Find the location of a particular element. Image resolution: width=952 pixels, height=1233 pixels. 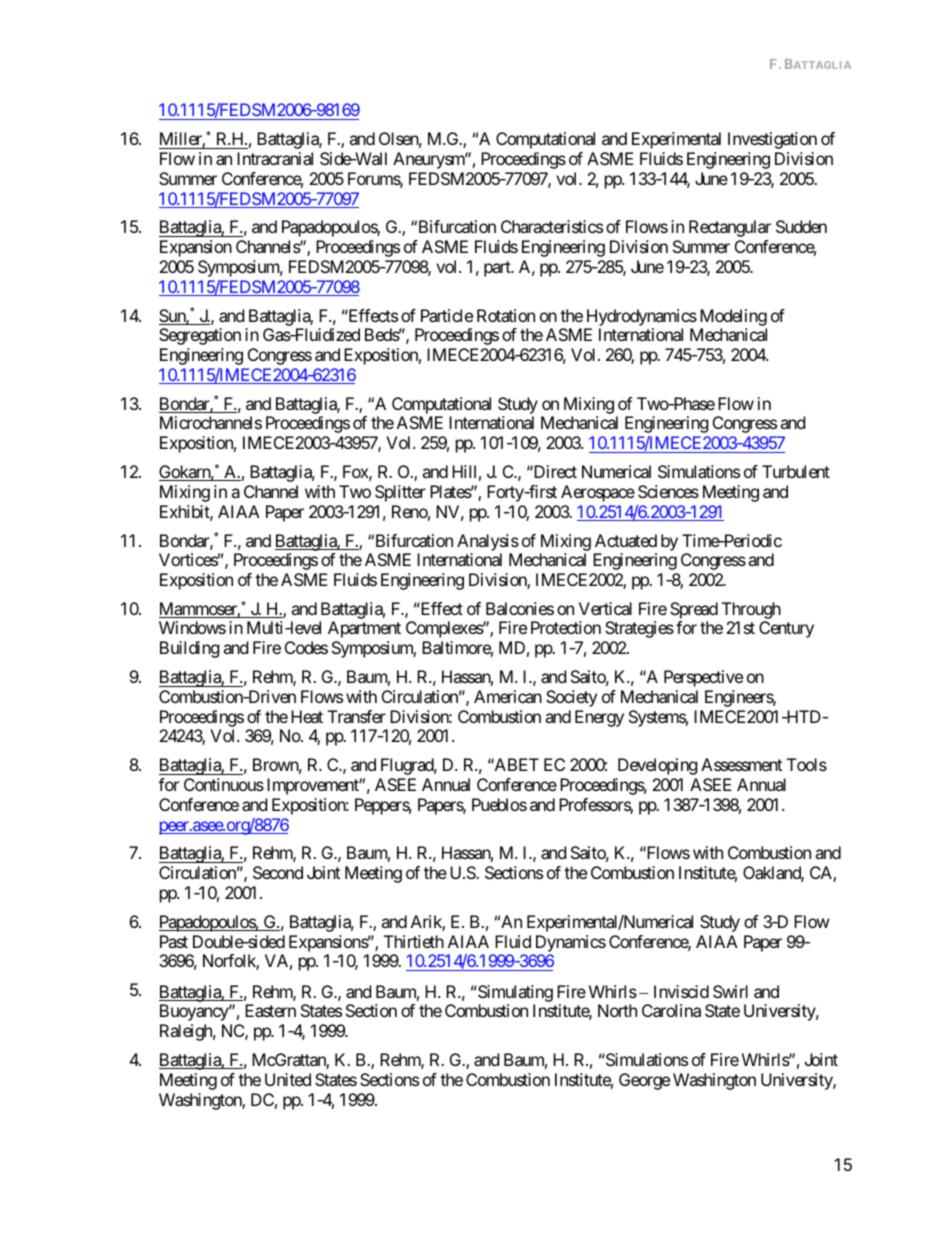

Building is located at coordinates (190, 649).
